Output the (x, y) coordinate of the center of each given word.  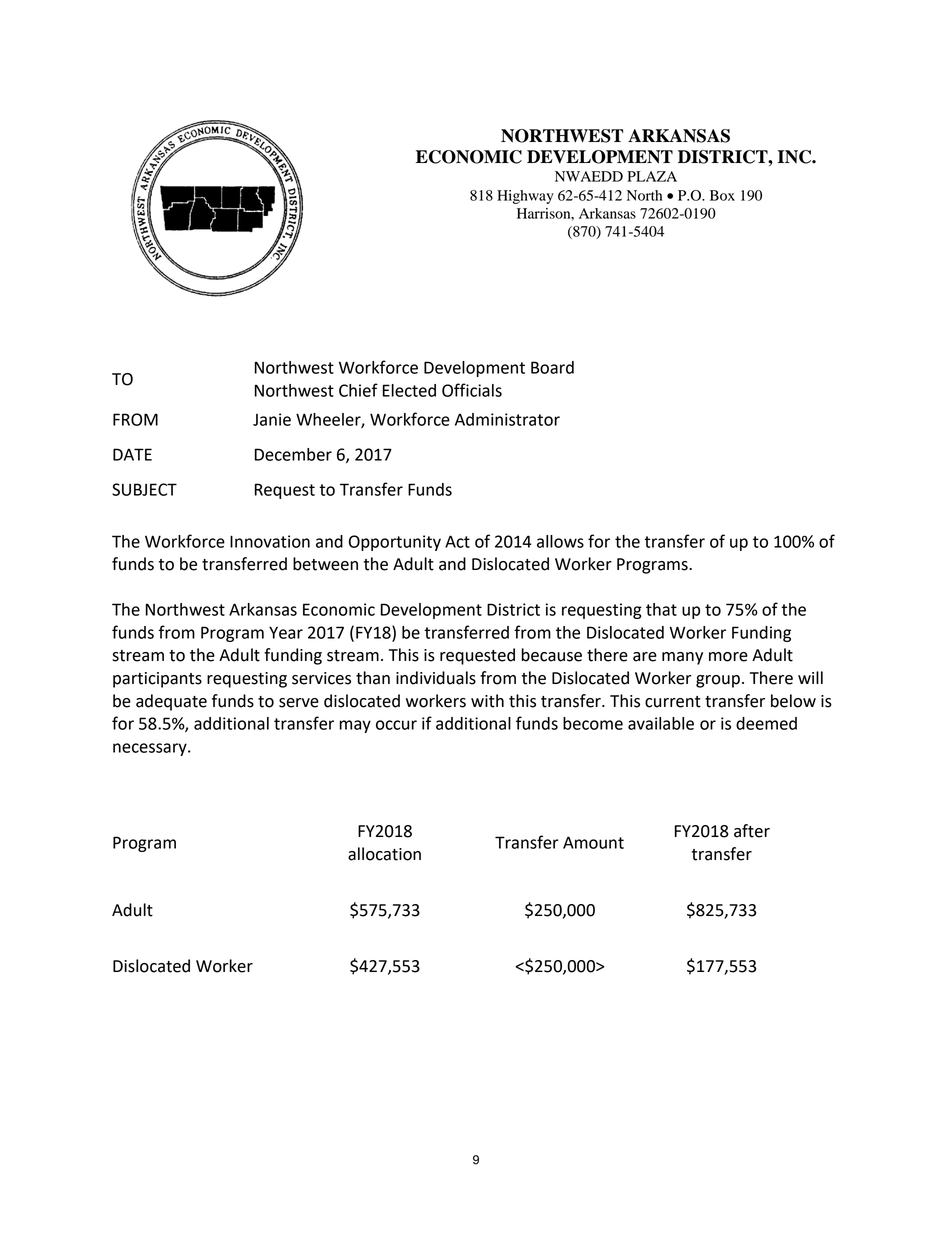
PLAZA (652, 176)
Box (722, 195)
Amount (593, 842)
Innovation (270, 541)
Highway (525, 197)
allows (560, 541)
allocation (384, 854)
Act (457, 541)
